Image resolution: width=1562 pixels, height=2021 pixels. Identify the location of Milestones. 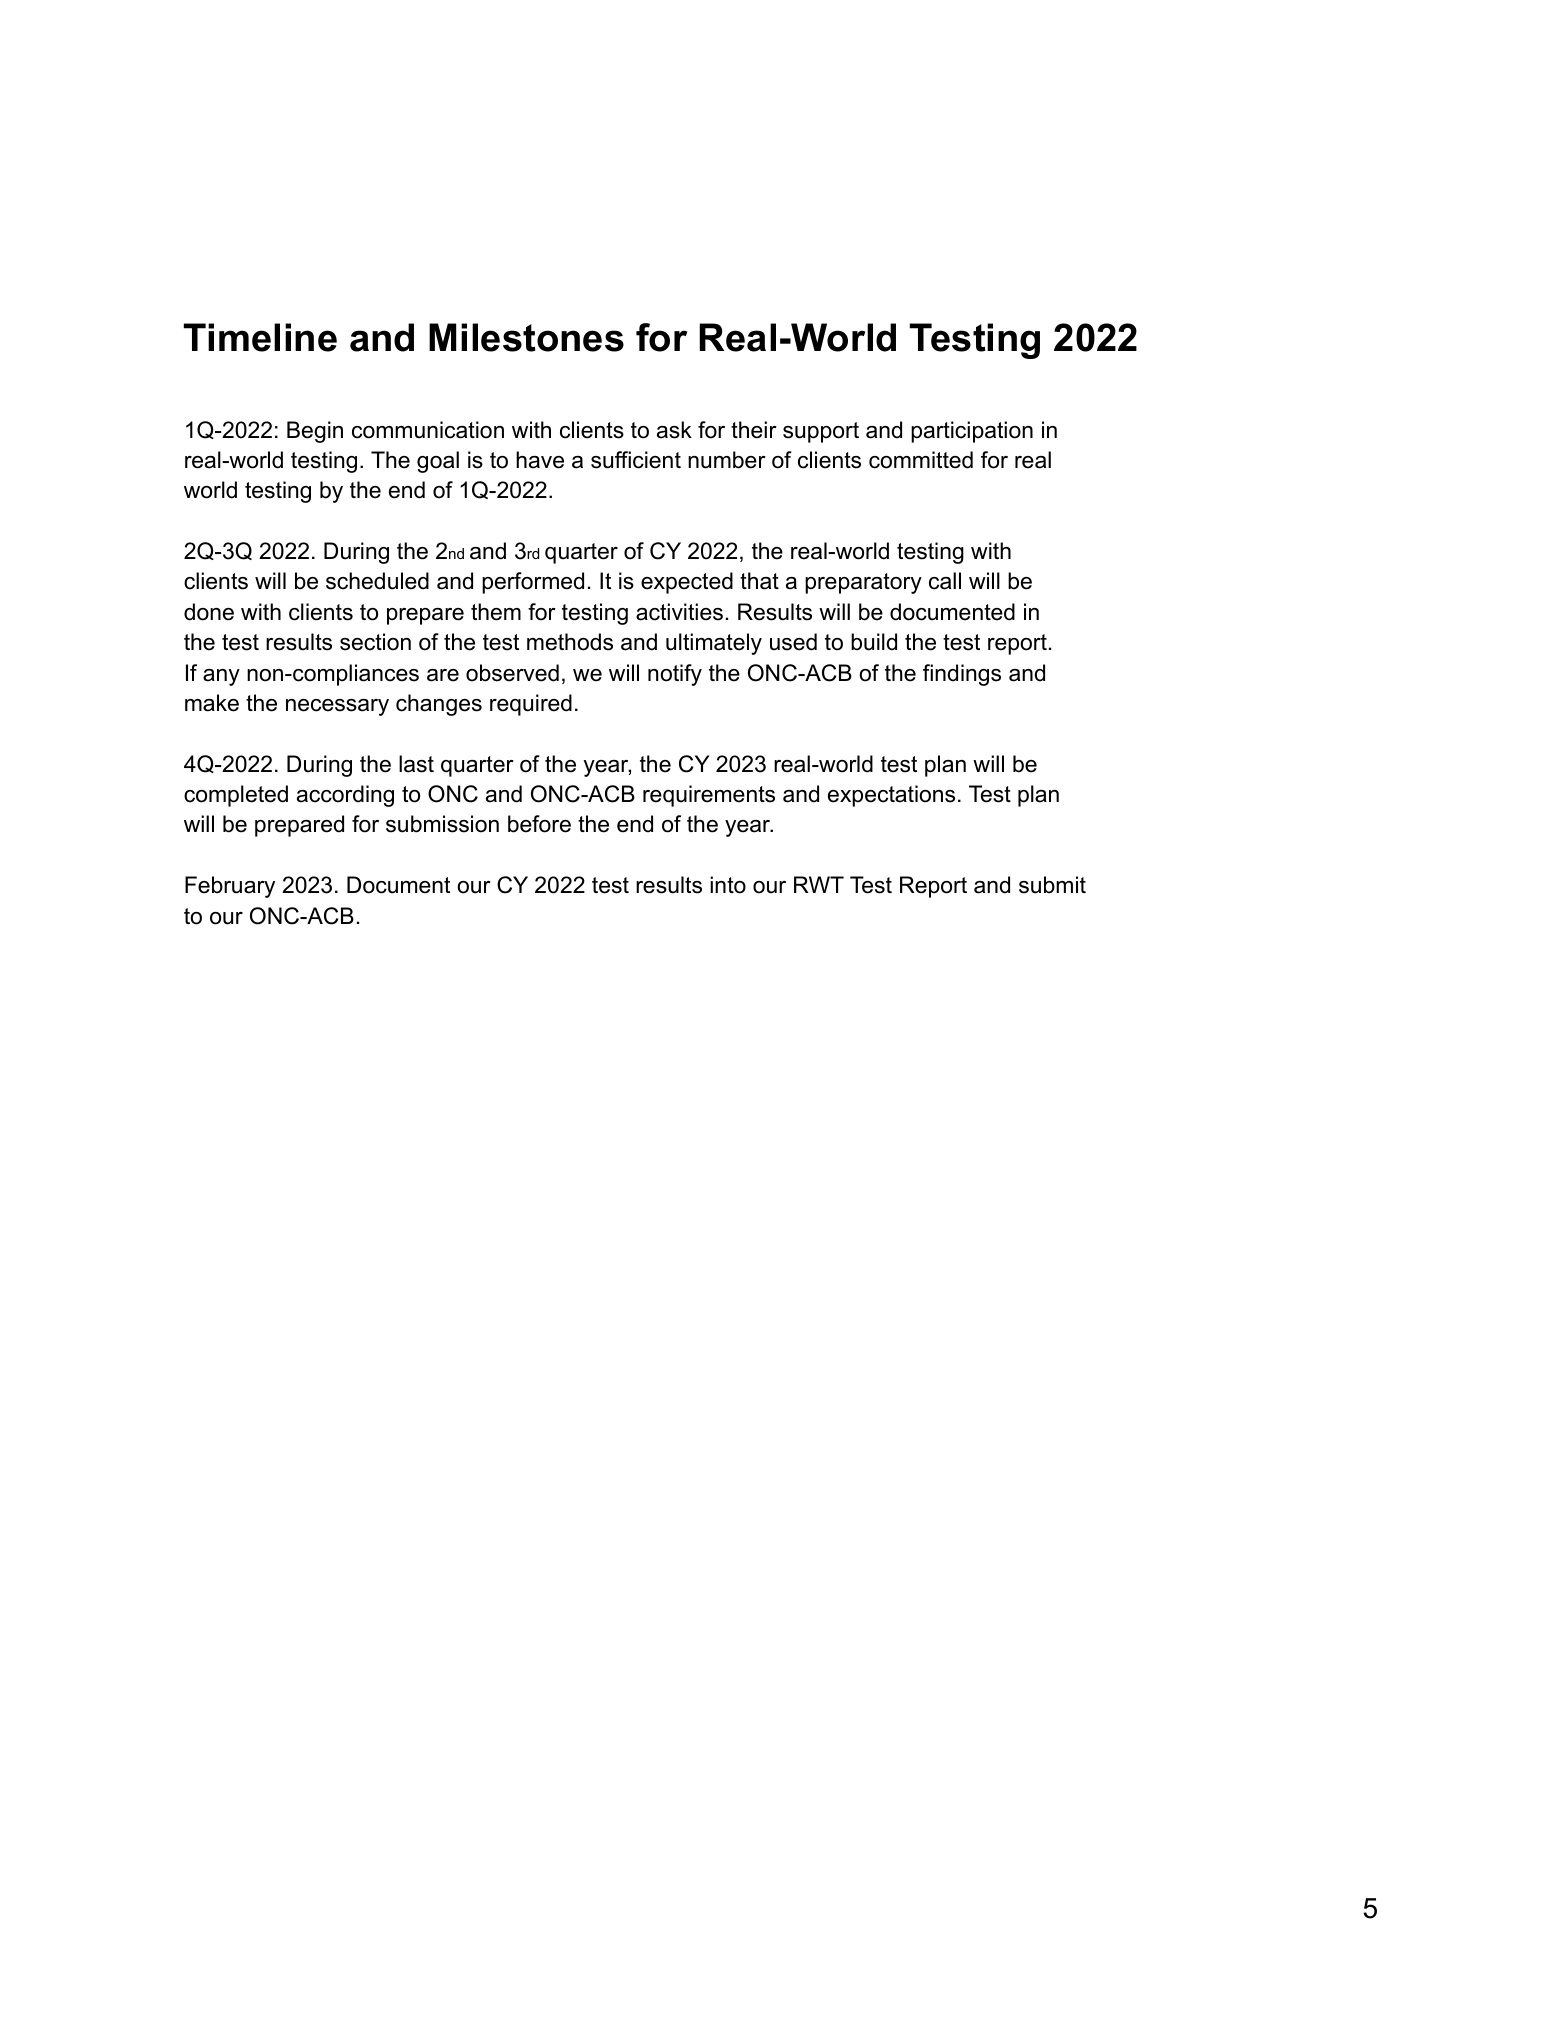
(526, 337).
